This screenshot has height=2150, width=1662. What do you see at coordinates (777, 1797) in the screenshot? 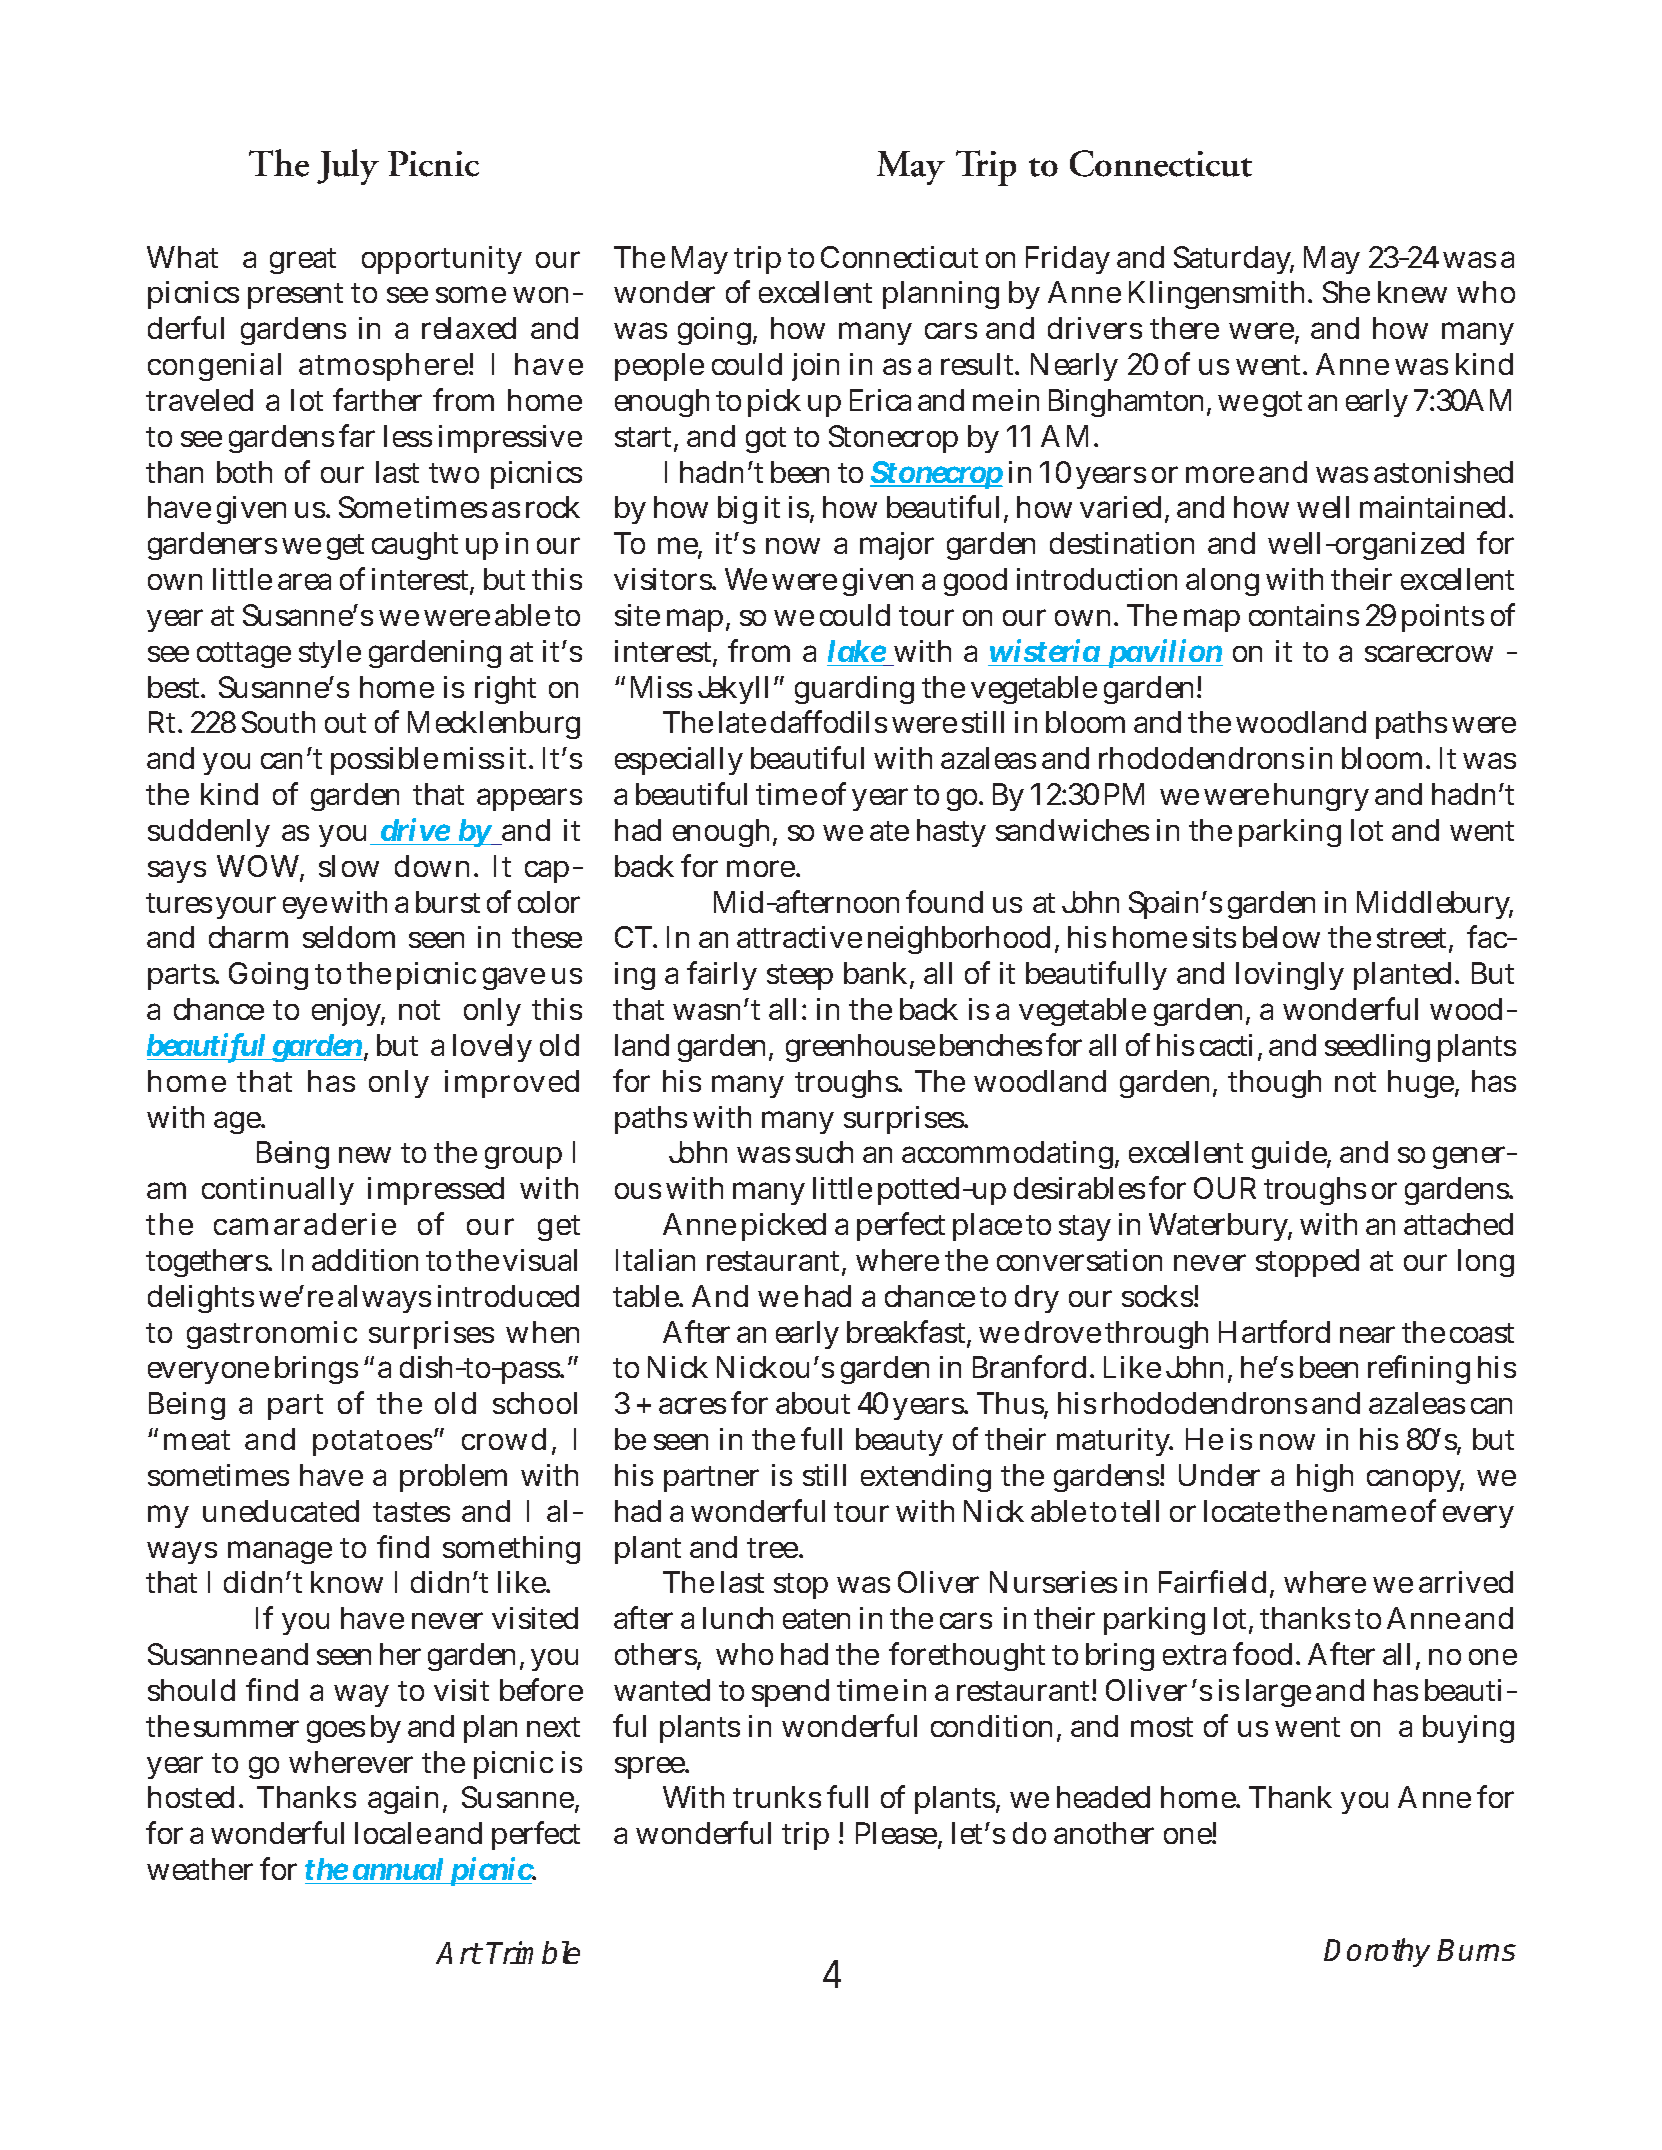
I see `trunks` at bounding box center [777, 1797].
